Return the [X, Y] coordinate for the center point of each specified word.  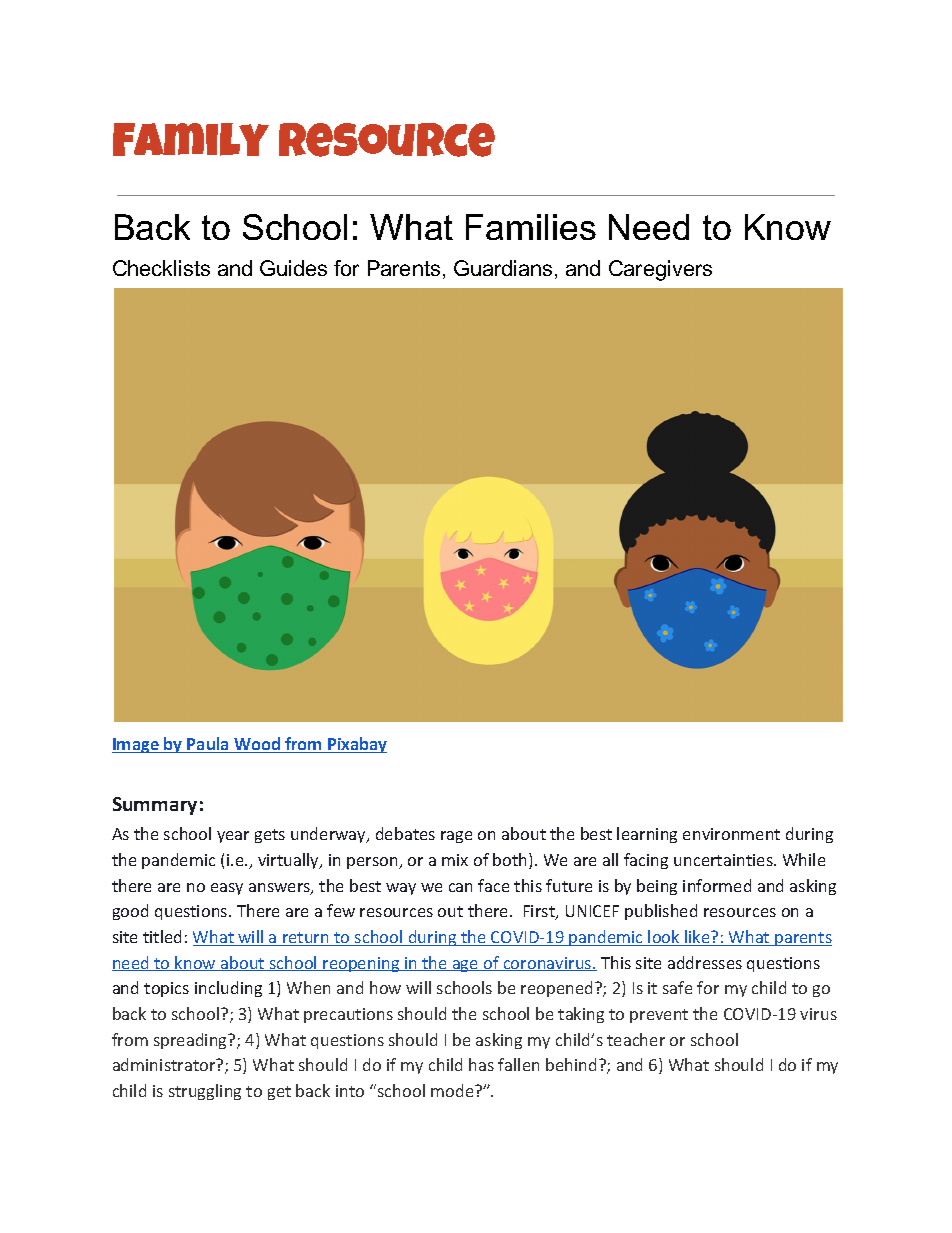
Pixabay [356, 745]
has [481, 1064]
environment [731, 834]
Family [191, 139]
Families [531, 227]
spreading [192, 1041]
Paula [208, 745]
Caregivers [660, 270]
